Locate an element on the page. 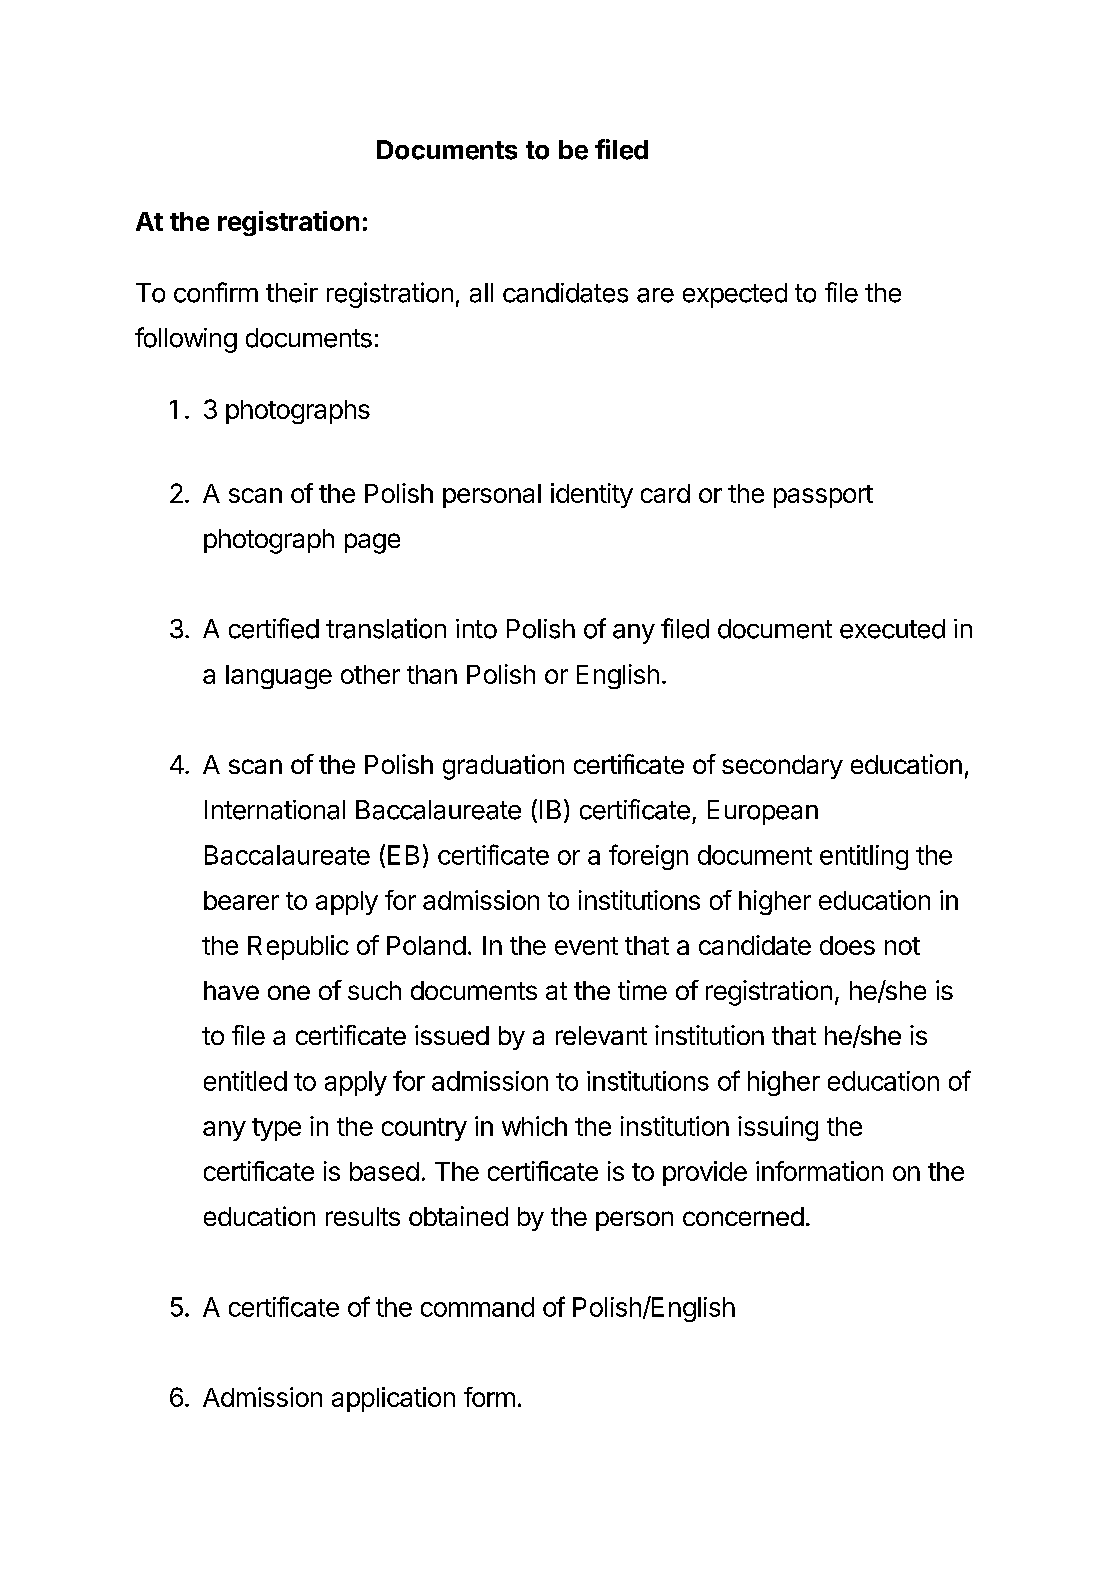  their is located at coordinates (292, 293).
